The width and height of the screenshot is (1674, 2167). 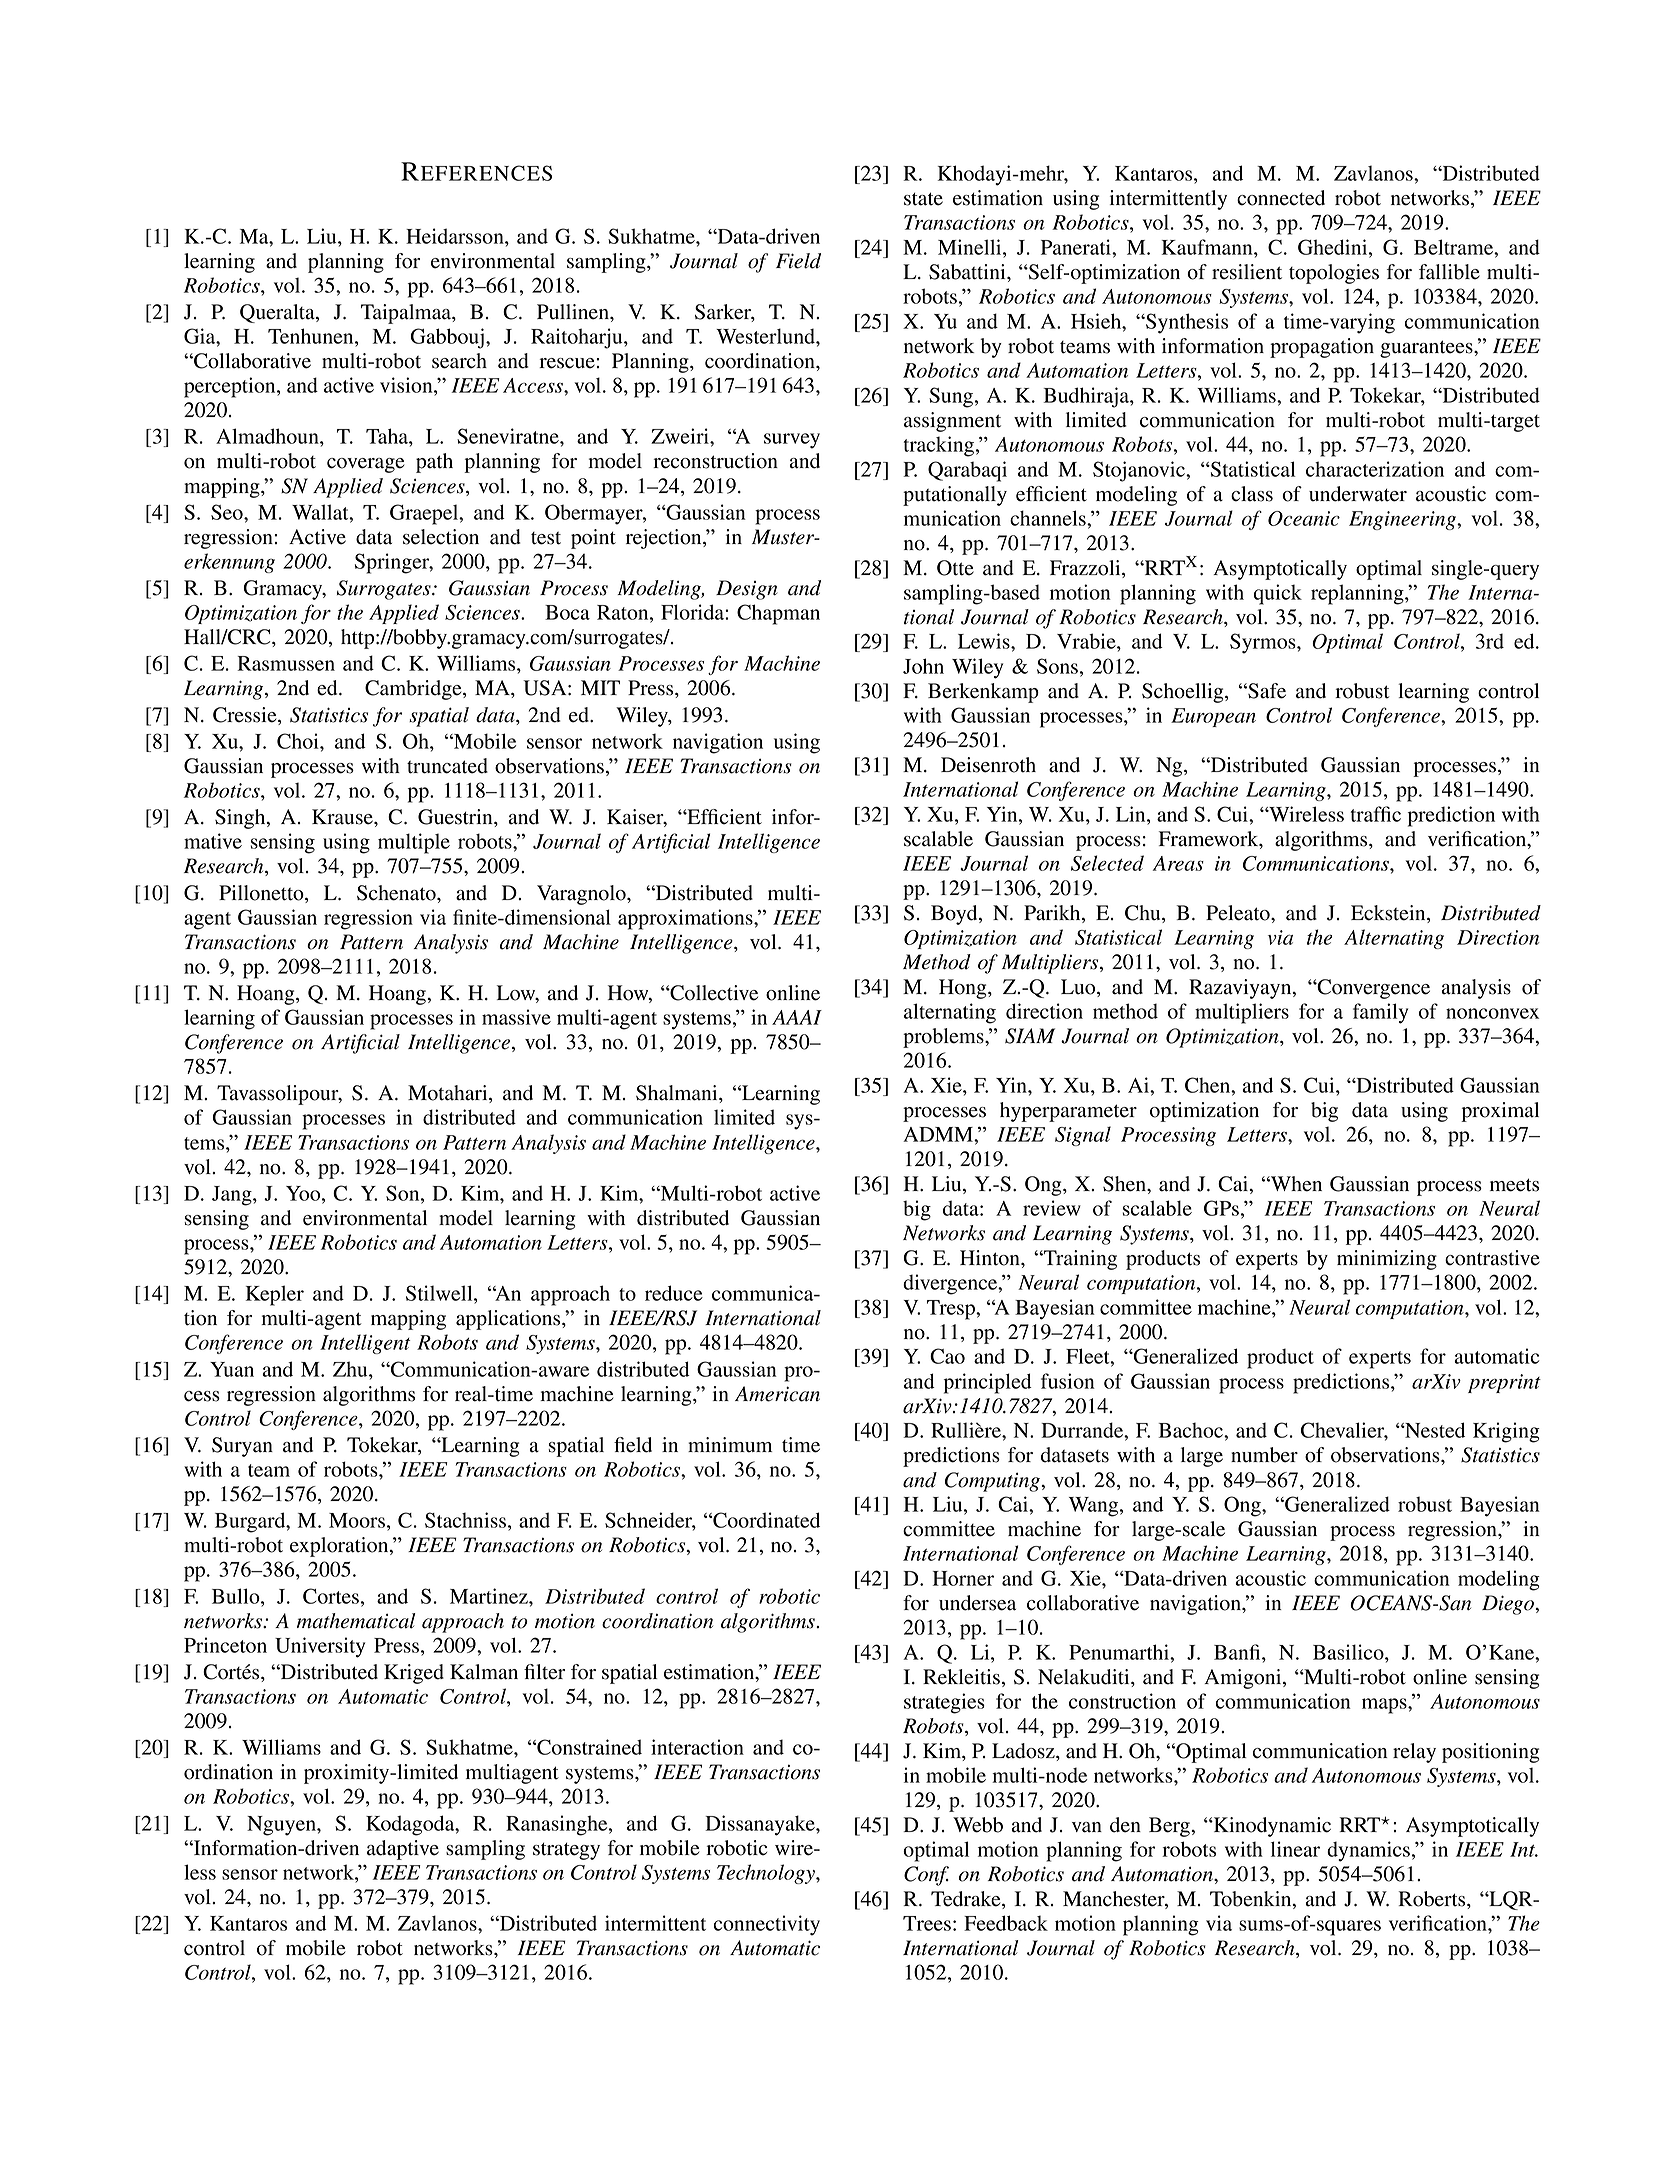 I want to click on massive, so click(x=516, y=1017).
